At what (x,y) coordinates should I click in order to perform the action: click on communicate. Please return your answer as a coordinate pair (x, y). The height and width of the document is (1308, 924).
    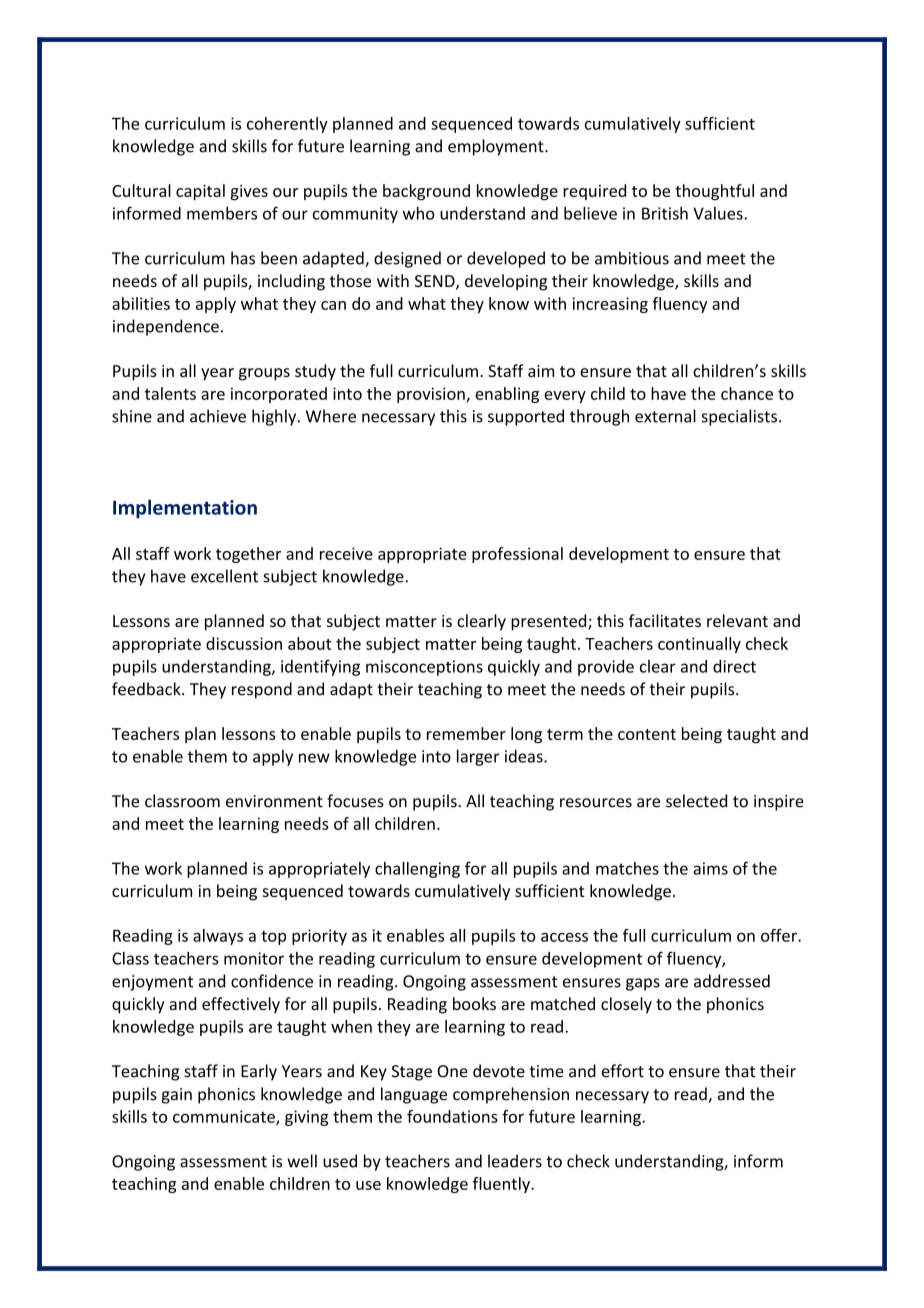
    Looking at the image, I should click on (225, 1117).
